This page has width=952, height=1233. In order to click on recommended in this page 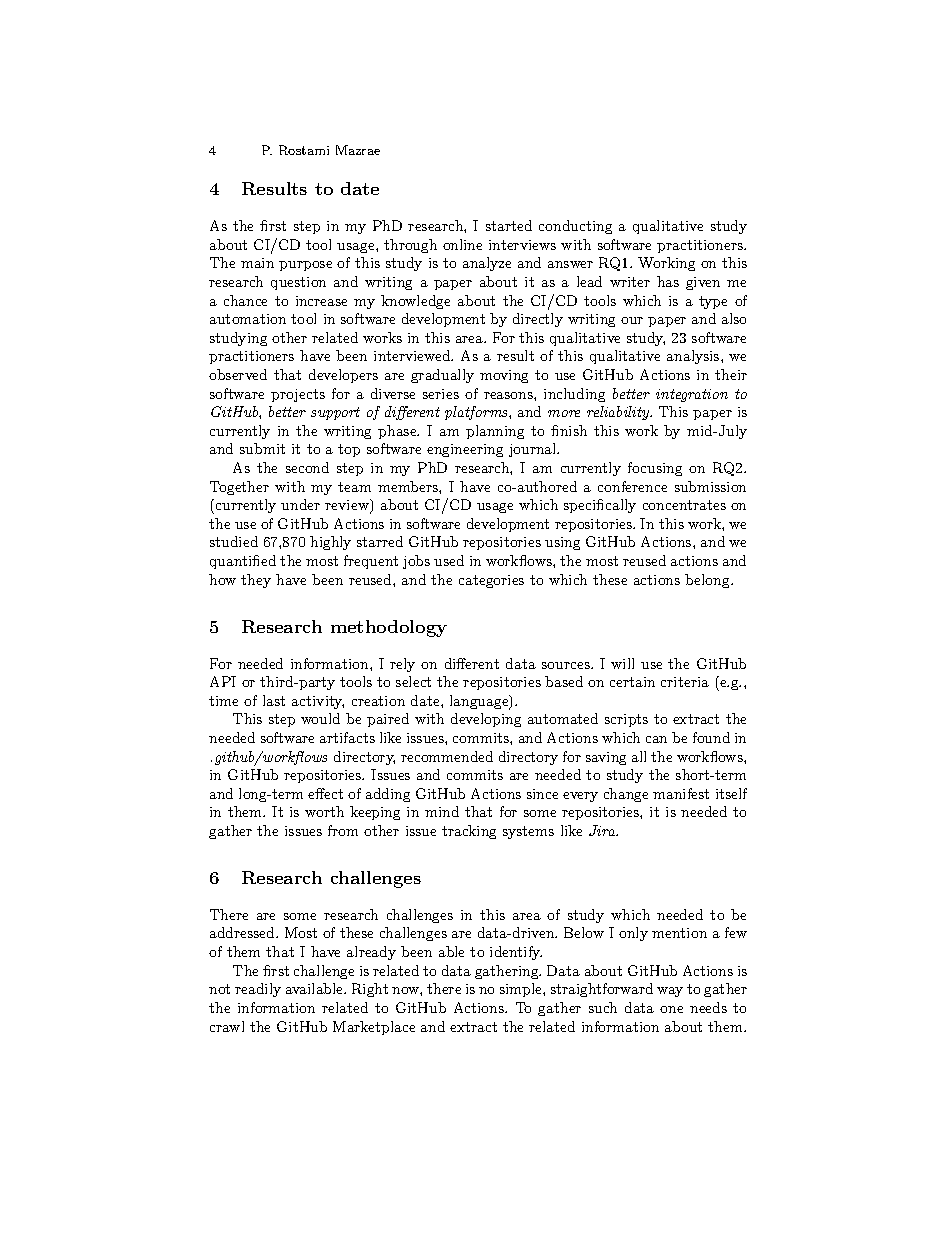, I will do `click(447, 756)`.
